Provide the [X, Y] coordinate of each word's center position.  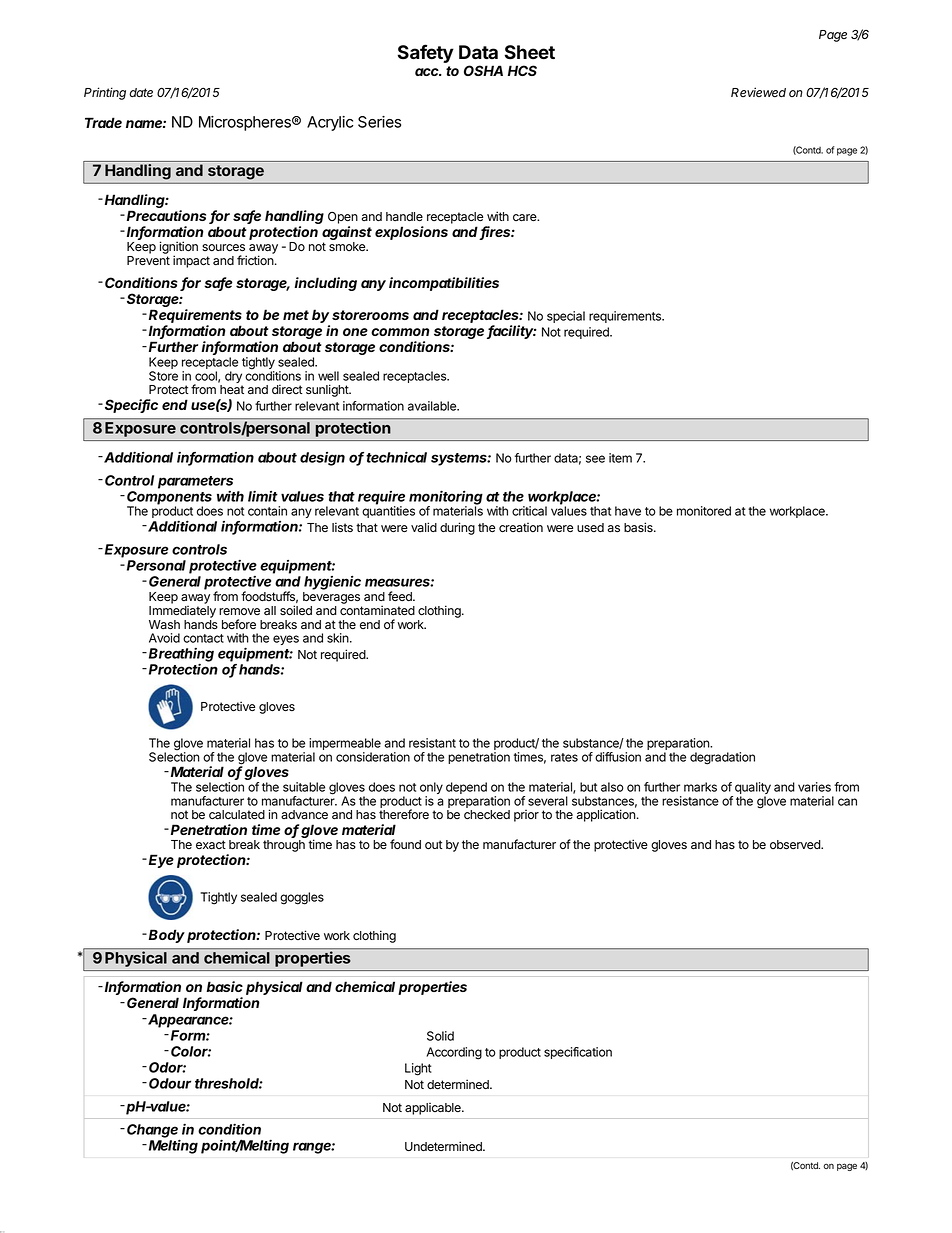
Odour [170, 1083]
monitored [704, 511]
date [141, 92]
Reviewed [758, 92]
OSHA [483, 70]
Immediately [182, 612]
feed [401, 596]
